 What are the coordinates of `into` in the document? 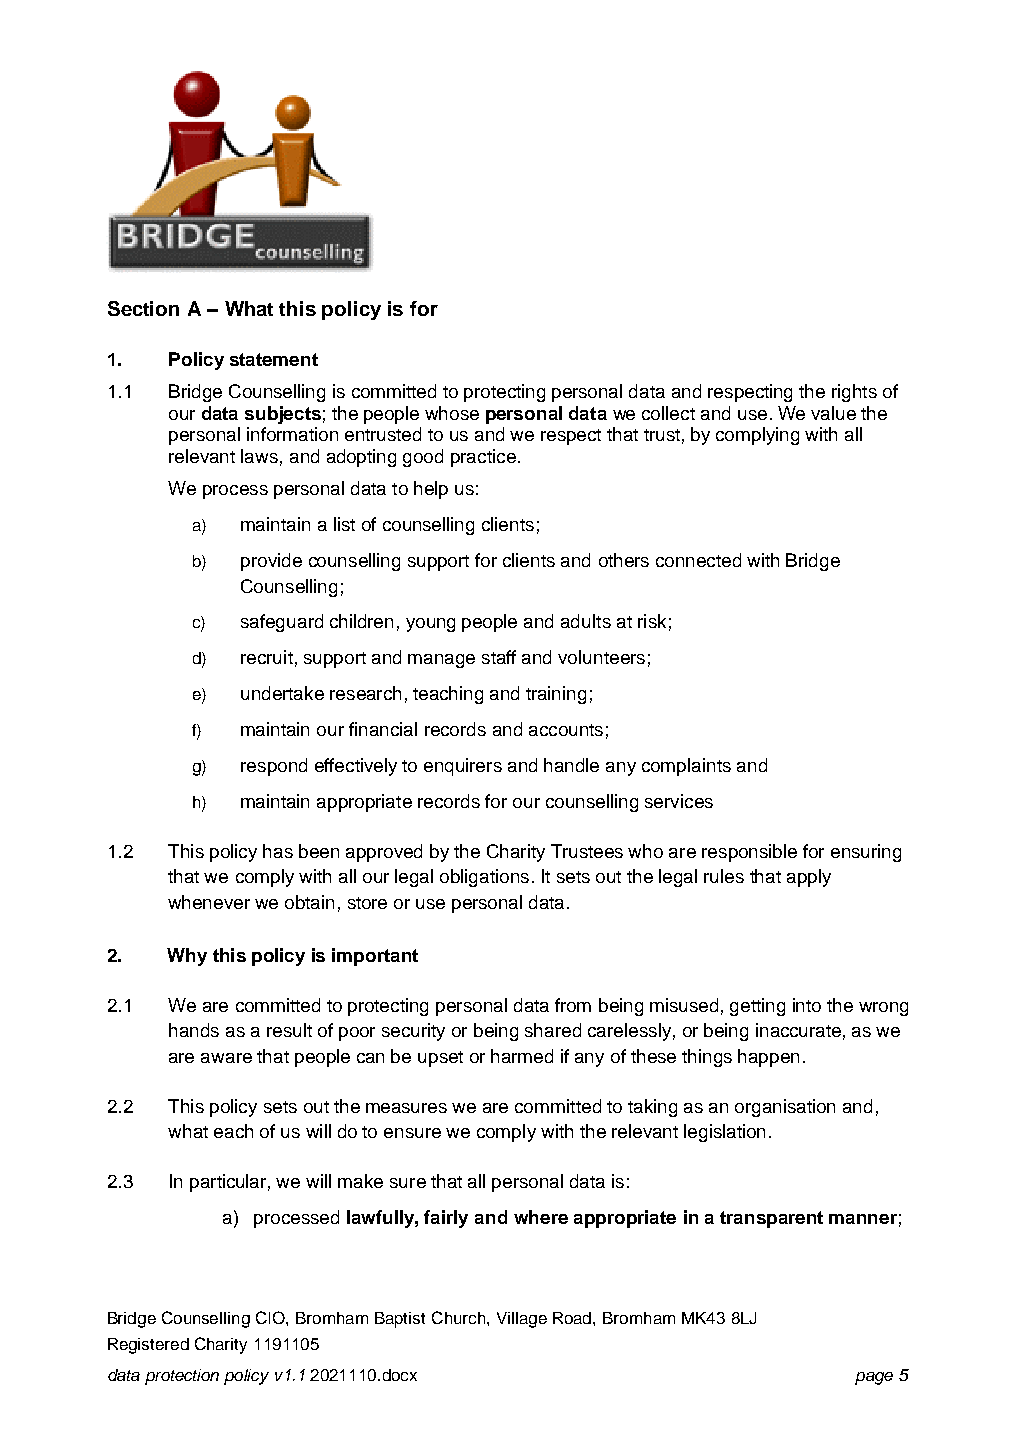 It's located at (807, 1005).
